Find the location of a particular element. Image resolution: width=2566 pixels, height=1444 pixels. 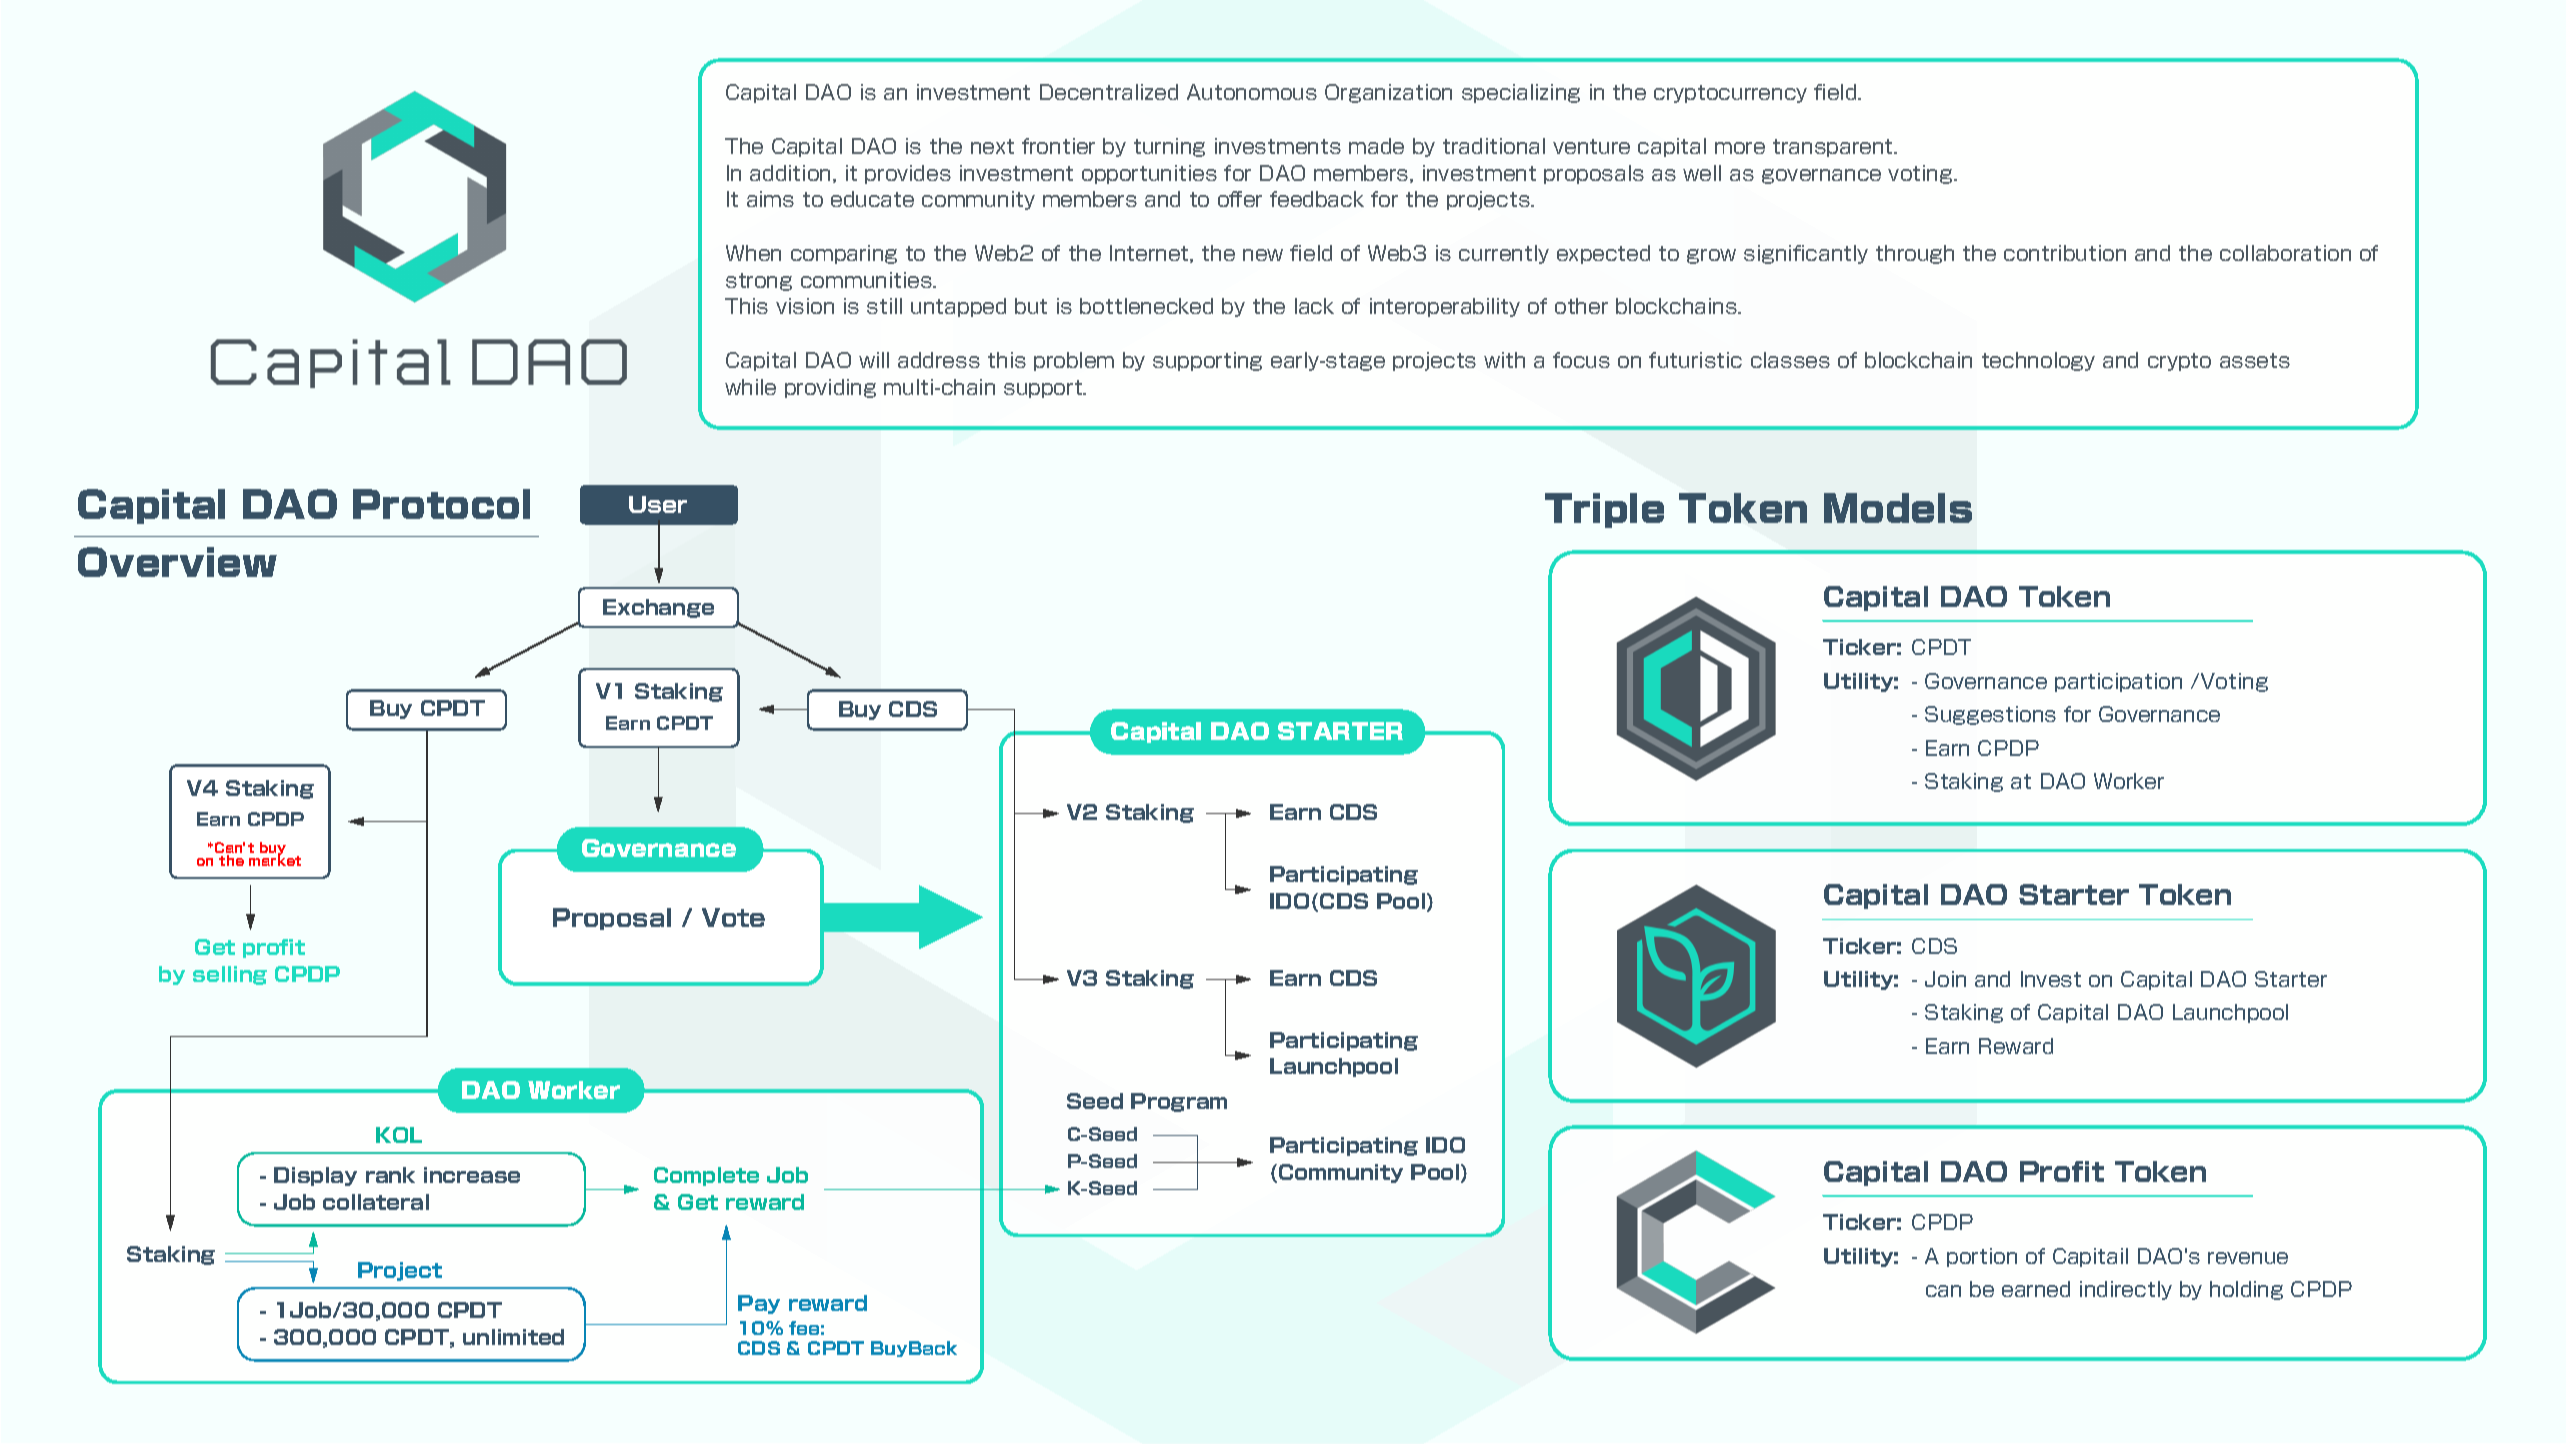

KOL is located at coordinates (399, 1135).
